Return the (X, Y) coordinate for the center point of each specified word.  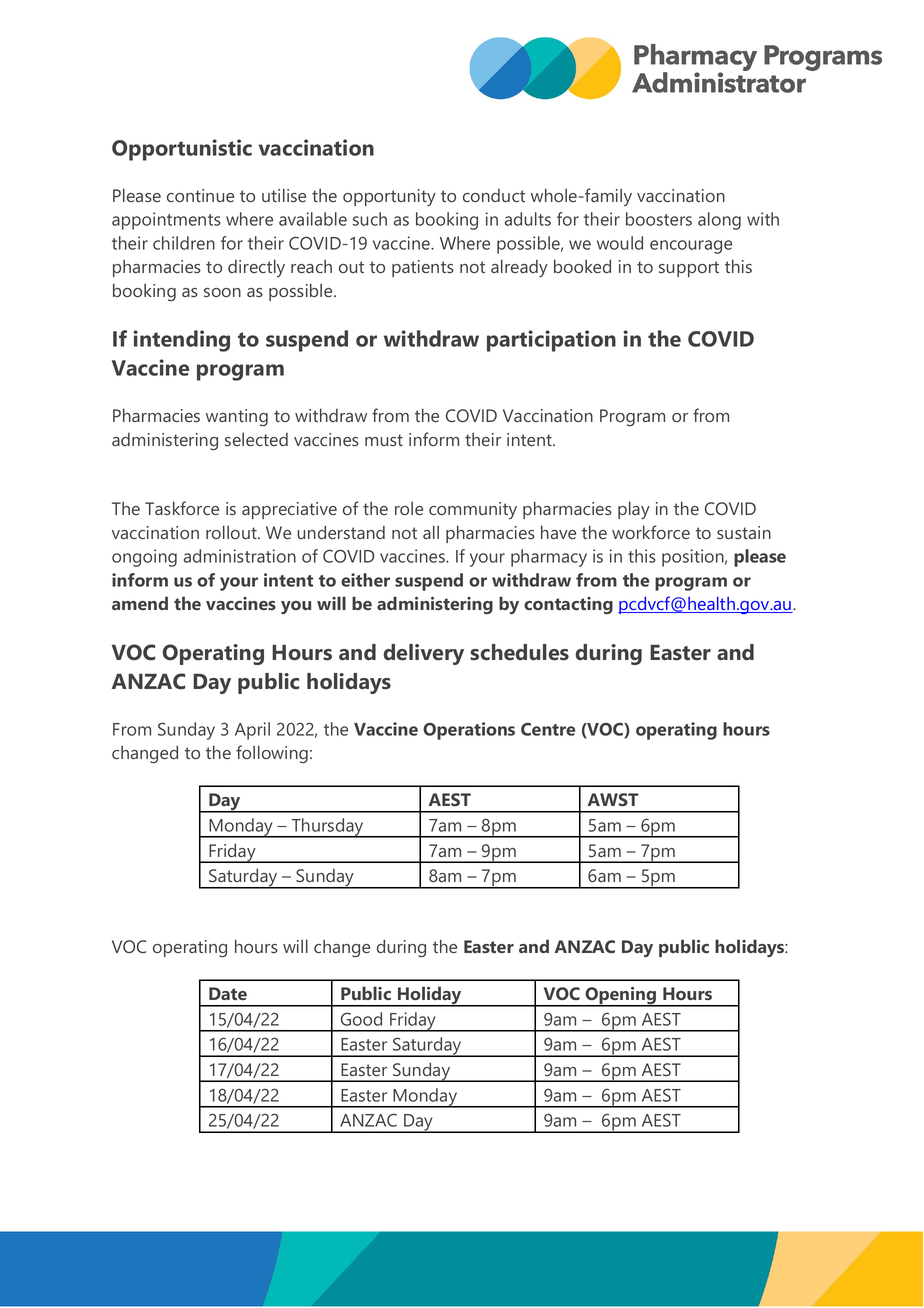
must (384, 440)
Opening (621, 997)
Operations (469, 731)
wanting (237, 417)
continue (200, 195)
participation (551, 341)
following (272, 754)
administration (240, 556)
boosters (659, 219)
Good (361, 1019)
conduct (494, 195)
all (431, 532)
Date (228, 993)
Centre (548, 729)
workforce (651, 532)
